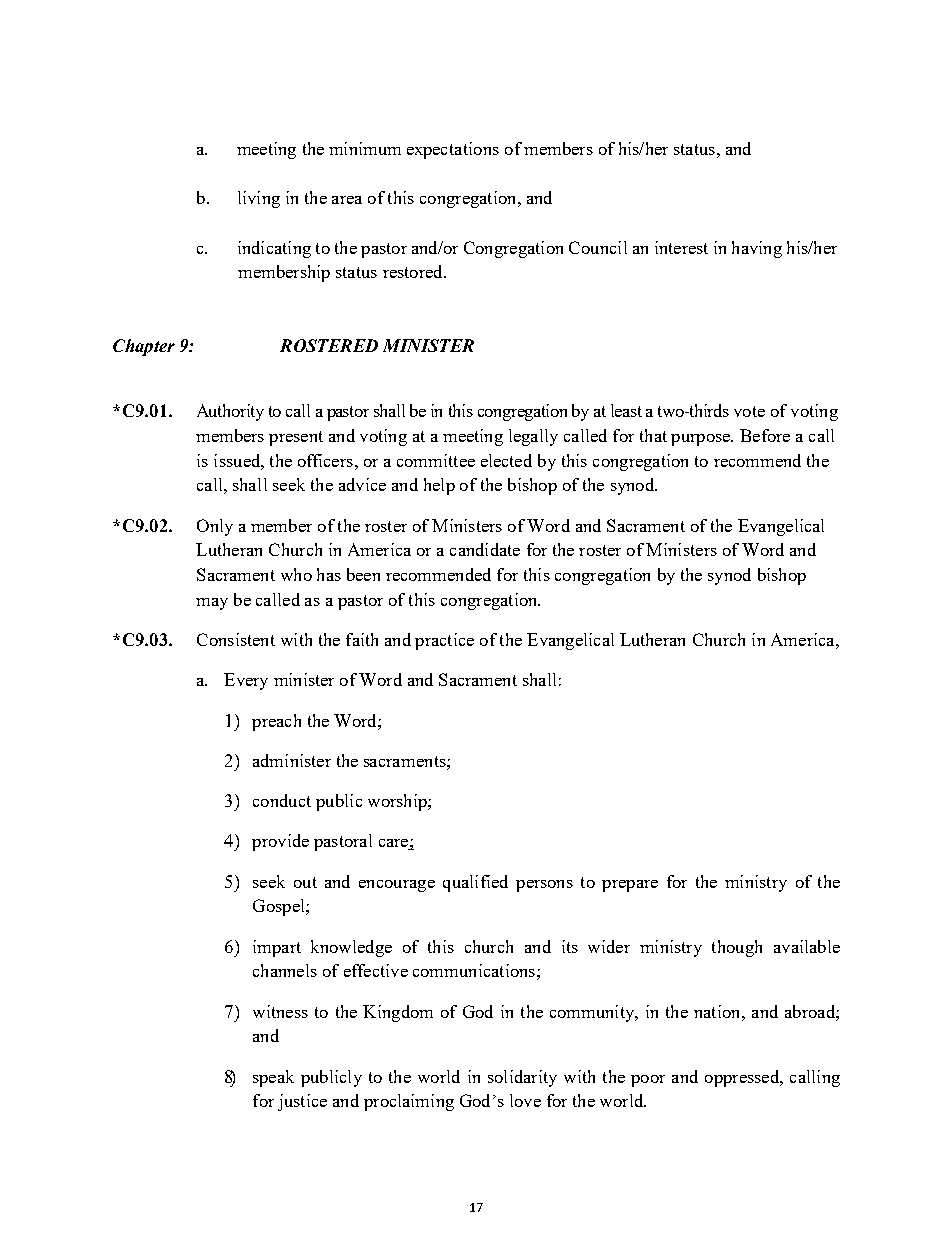 The image size is (952, 1233). Describe the element at coordinates (522, 1078) in the screenshot. I see `solidarity` at that location.
